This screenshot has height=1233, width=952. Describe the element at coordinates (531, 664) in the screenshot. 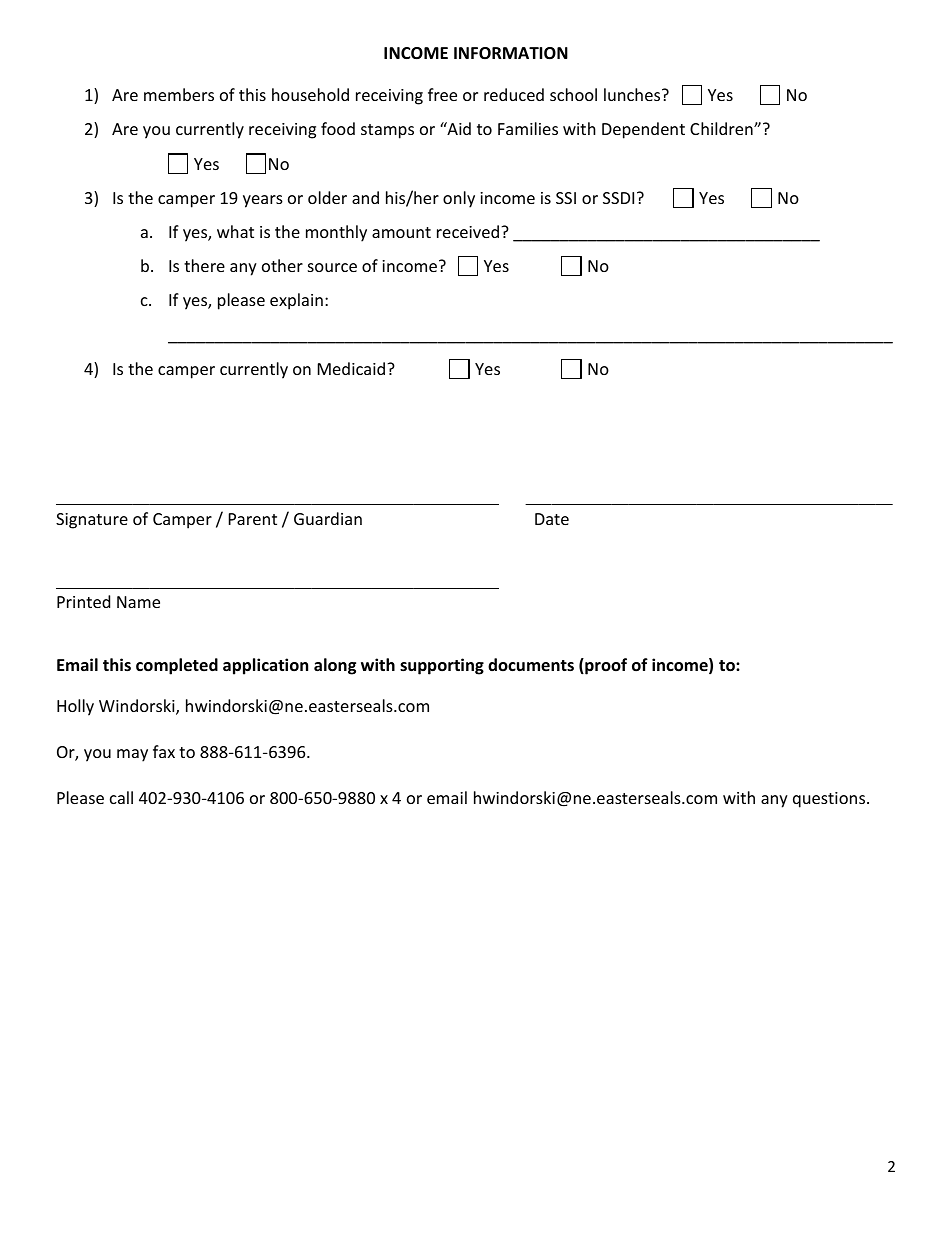

I see `documents` at that location.
